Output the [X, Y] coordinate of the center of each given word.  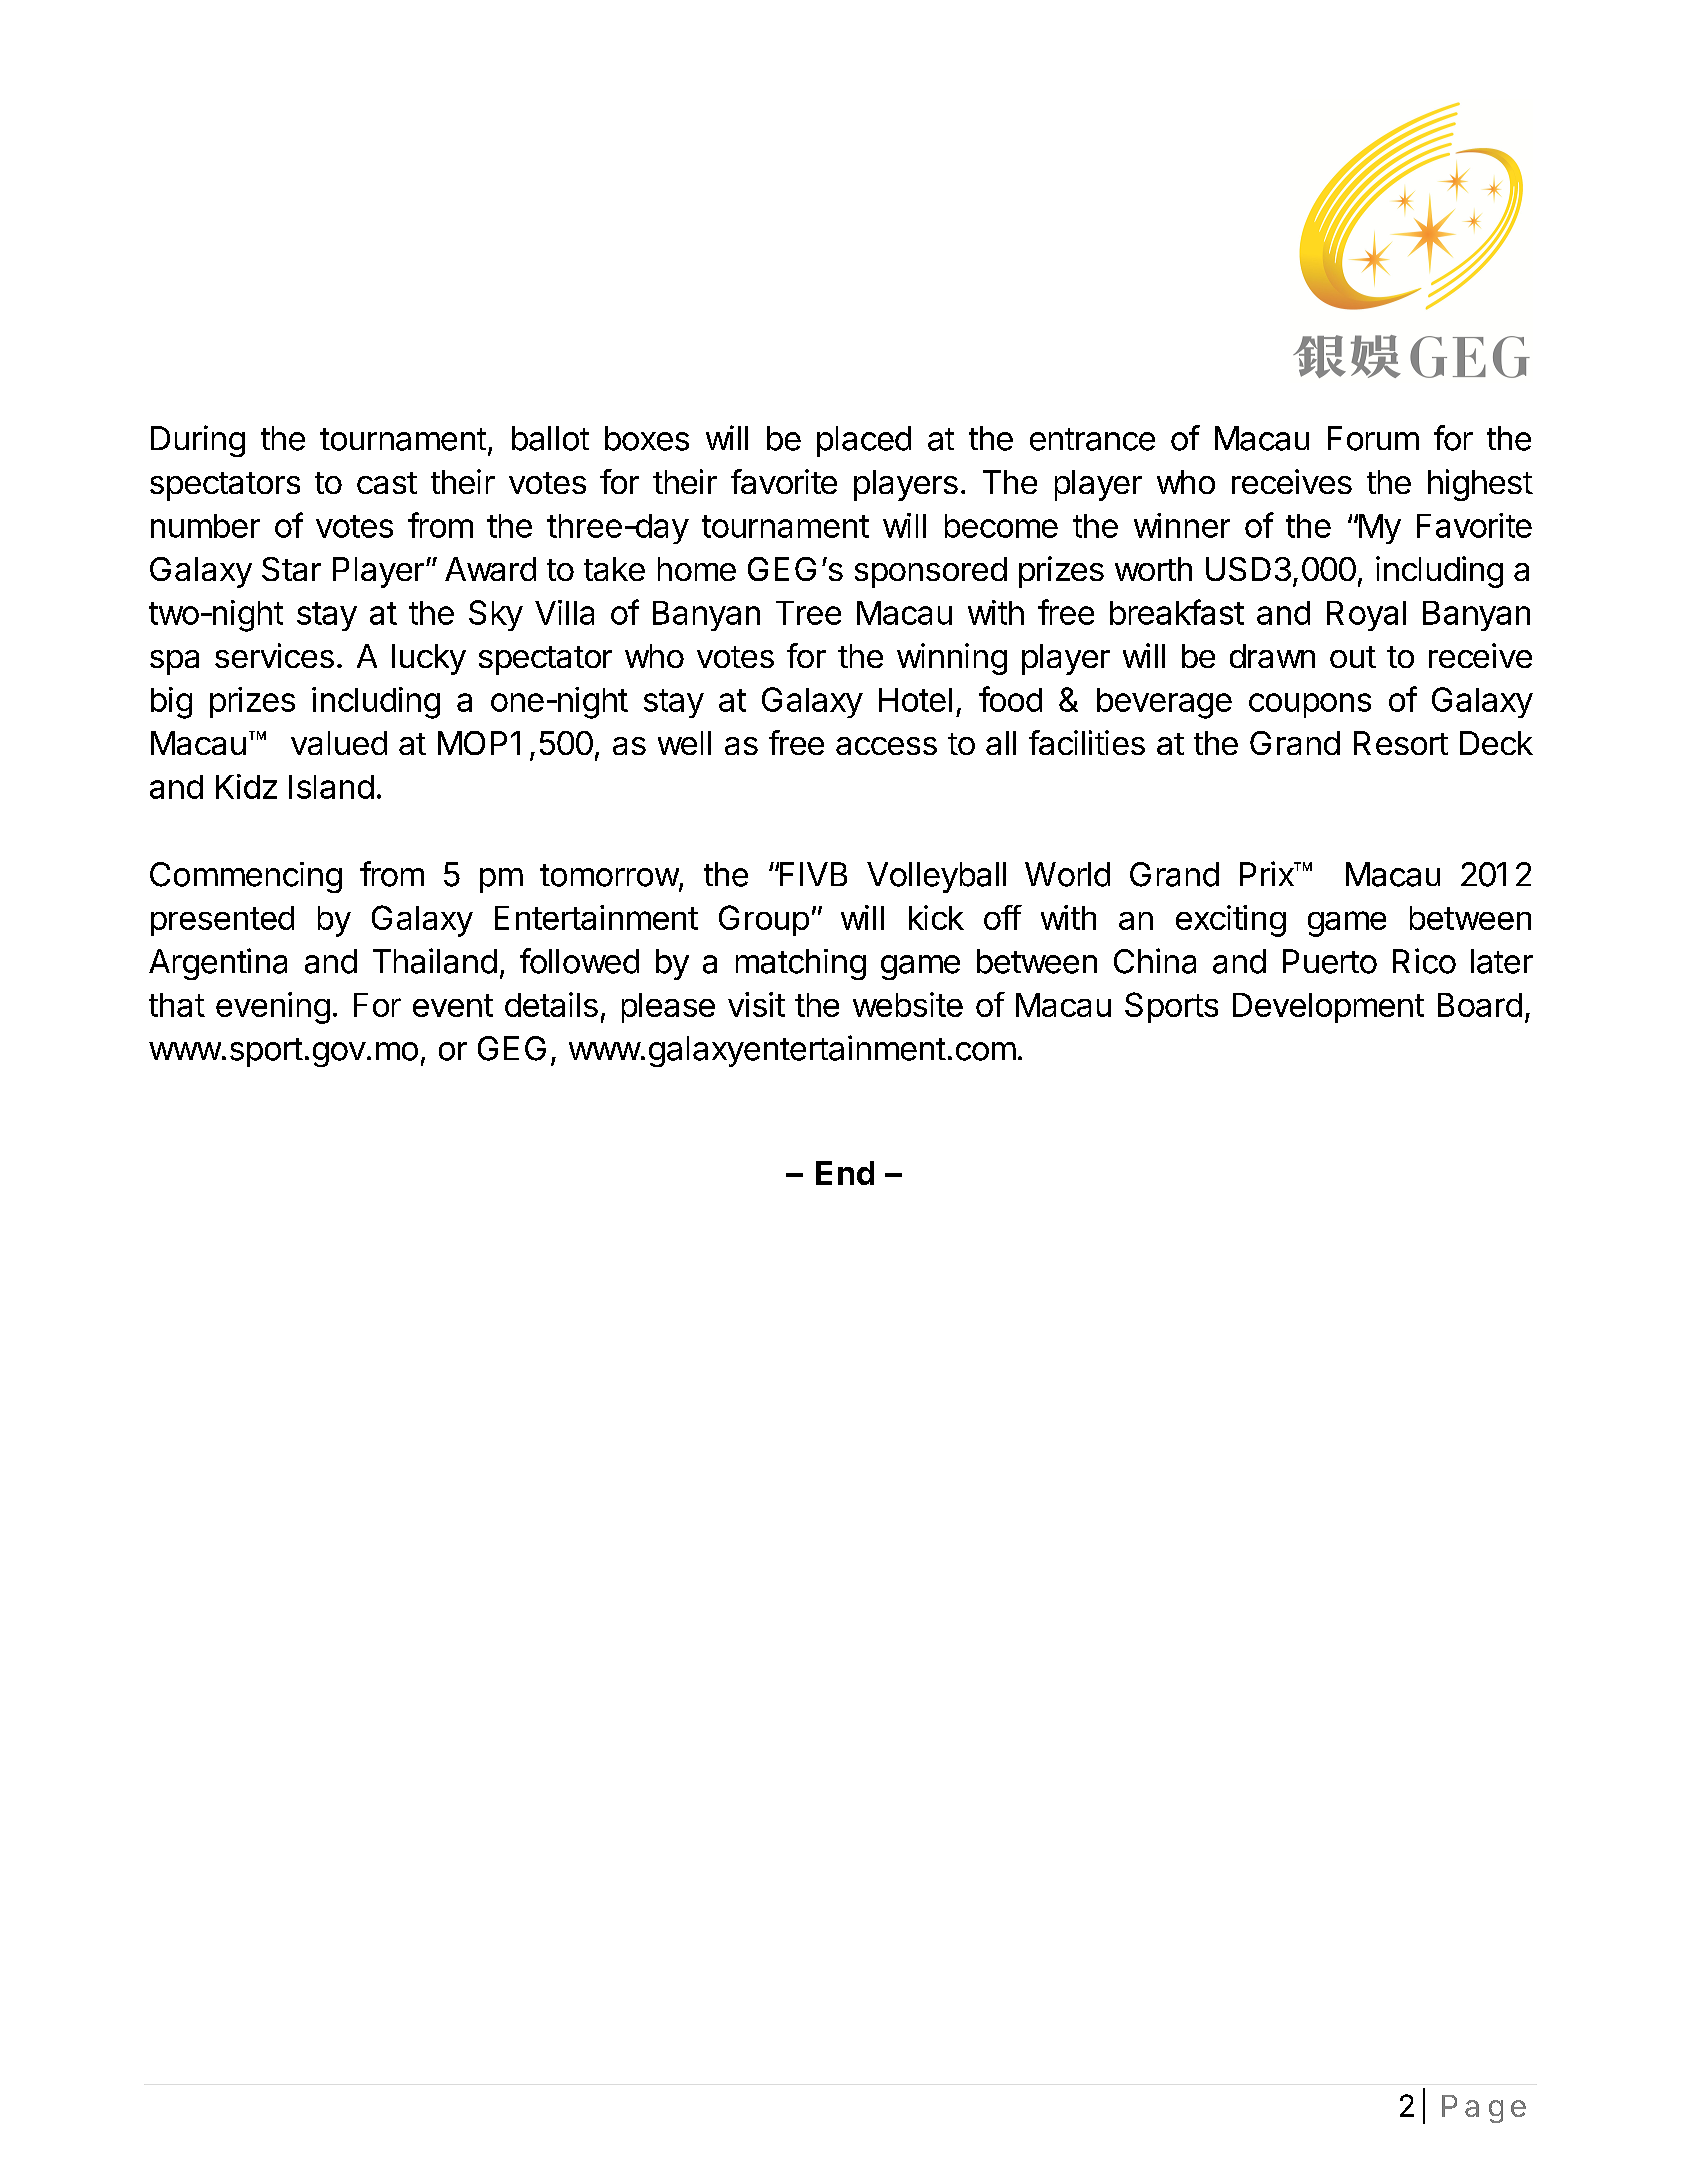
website [908, 1004]
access [886, 746]
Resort [1401, 743]
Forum [1373, 438]
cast [387, 483]
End [845, 1173]
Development [1328, 1008]
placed [864, 441]
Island [331, 787]
